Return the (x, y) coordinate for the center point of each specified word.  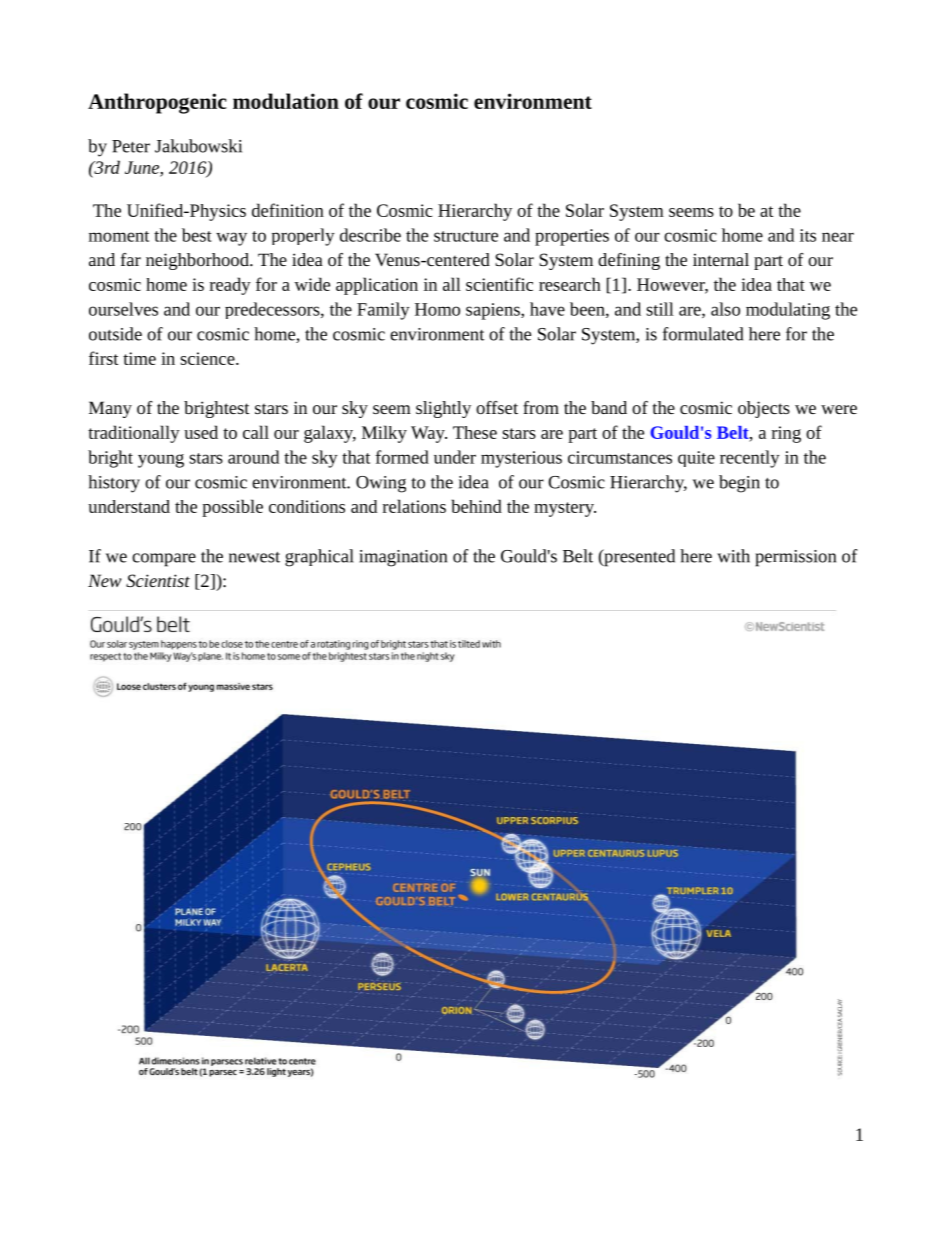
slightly (443, 409)
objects (764, 409)
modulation (286, 101)
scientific (499, 284)
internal (721, 259)
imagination (403, 558)
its (808, 235)
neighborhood (198, 261)
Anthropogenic (157, 103)
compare (164, 560)
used (201, 432)
